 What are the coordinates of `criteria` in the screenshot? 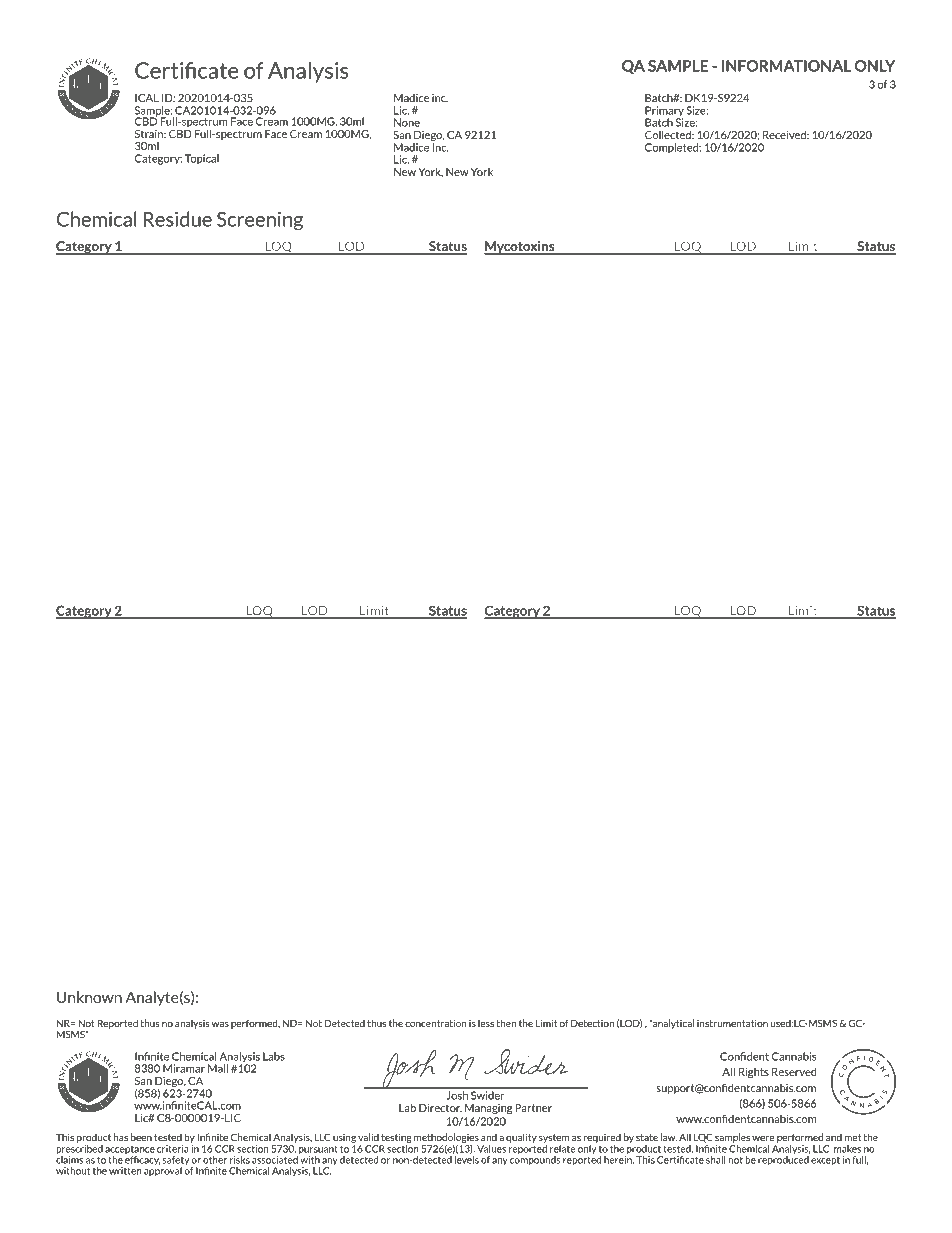 It's located at (173, 1149).
